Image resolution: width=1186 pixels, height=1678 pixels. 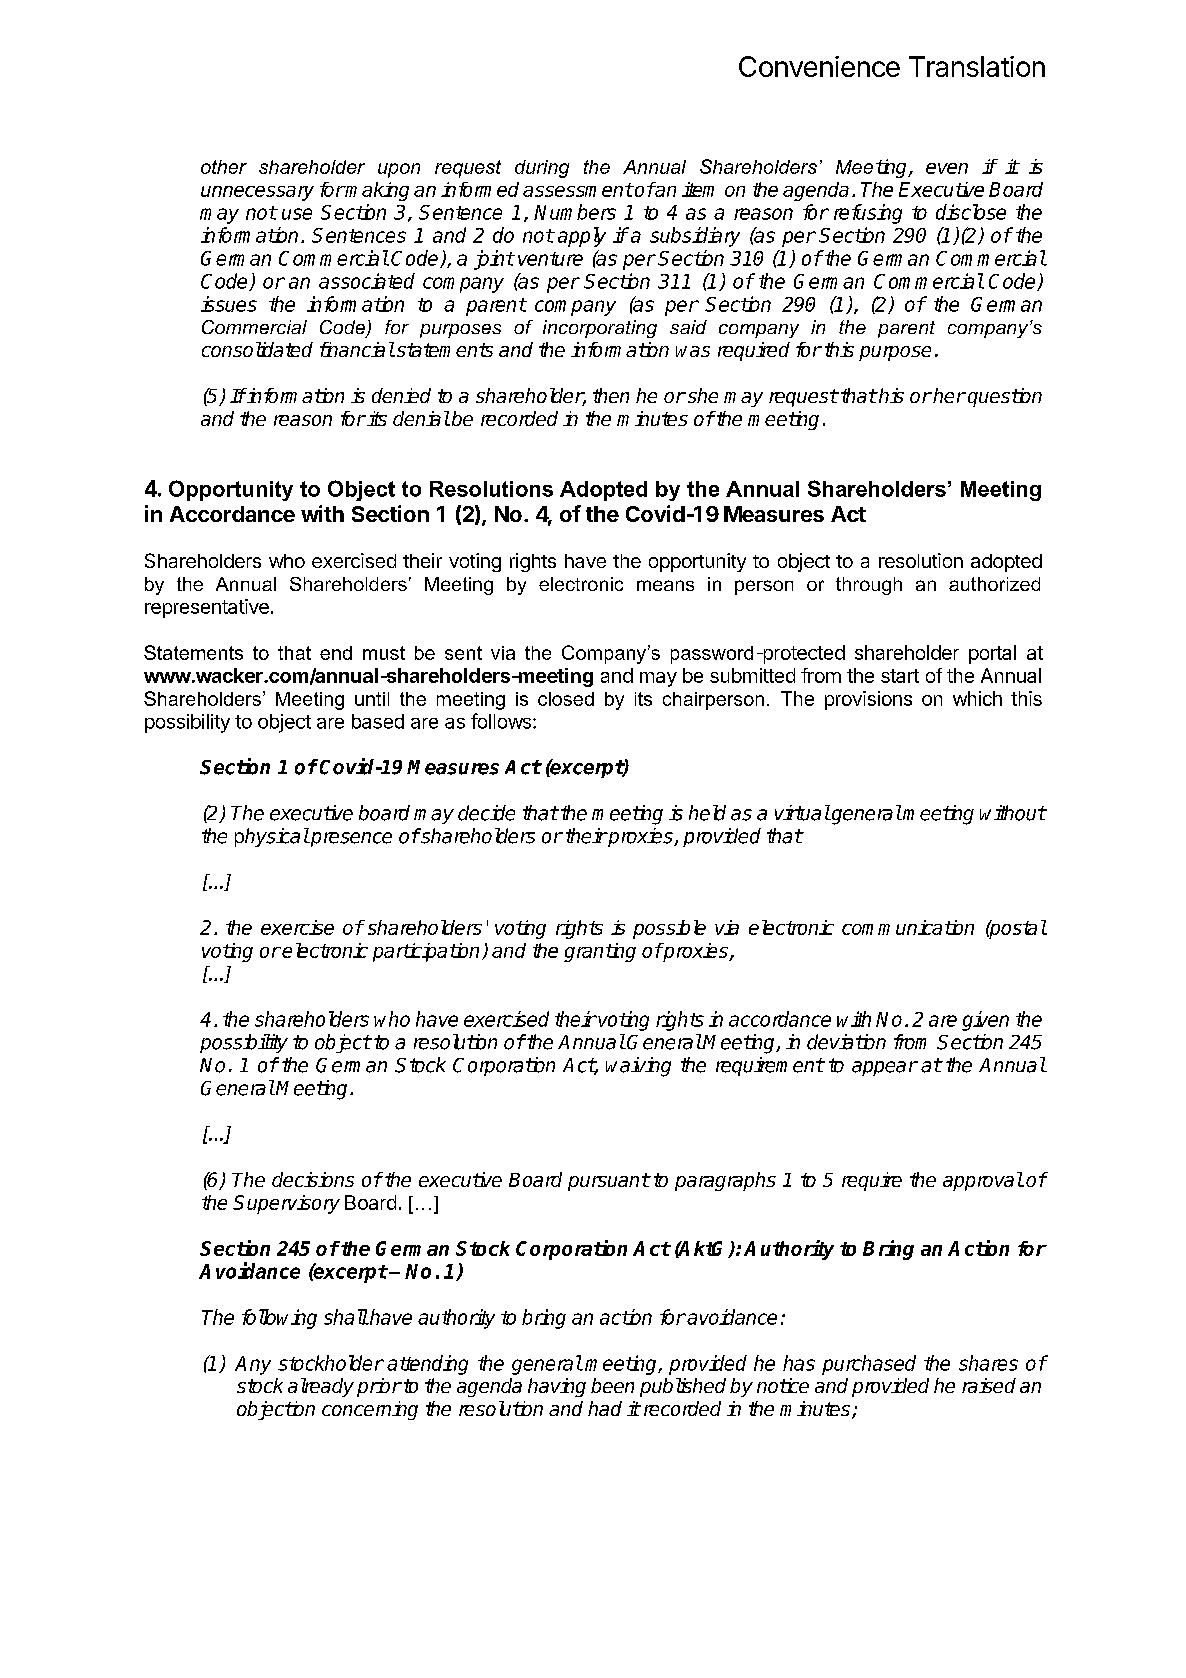 What do you see at coordinates (600, 952) in the document?
I see `granting` at bounding box center [600, 952].
